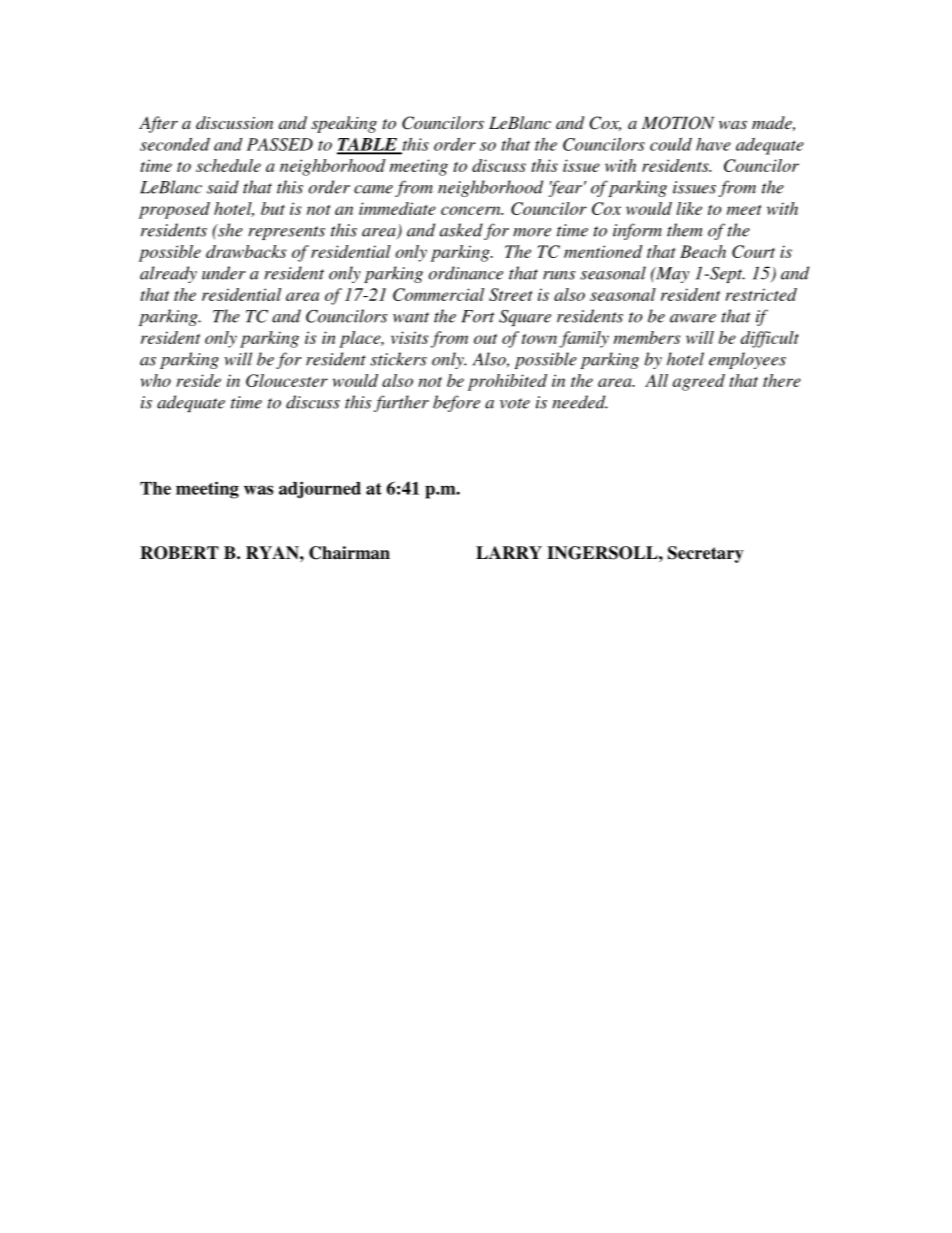  What do you see at coordinates (224, 273) in the page?
I see `under` at bounding box center [224, 273].
